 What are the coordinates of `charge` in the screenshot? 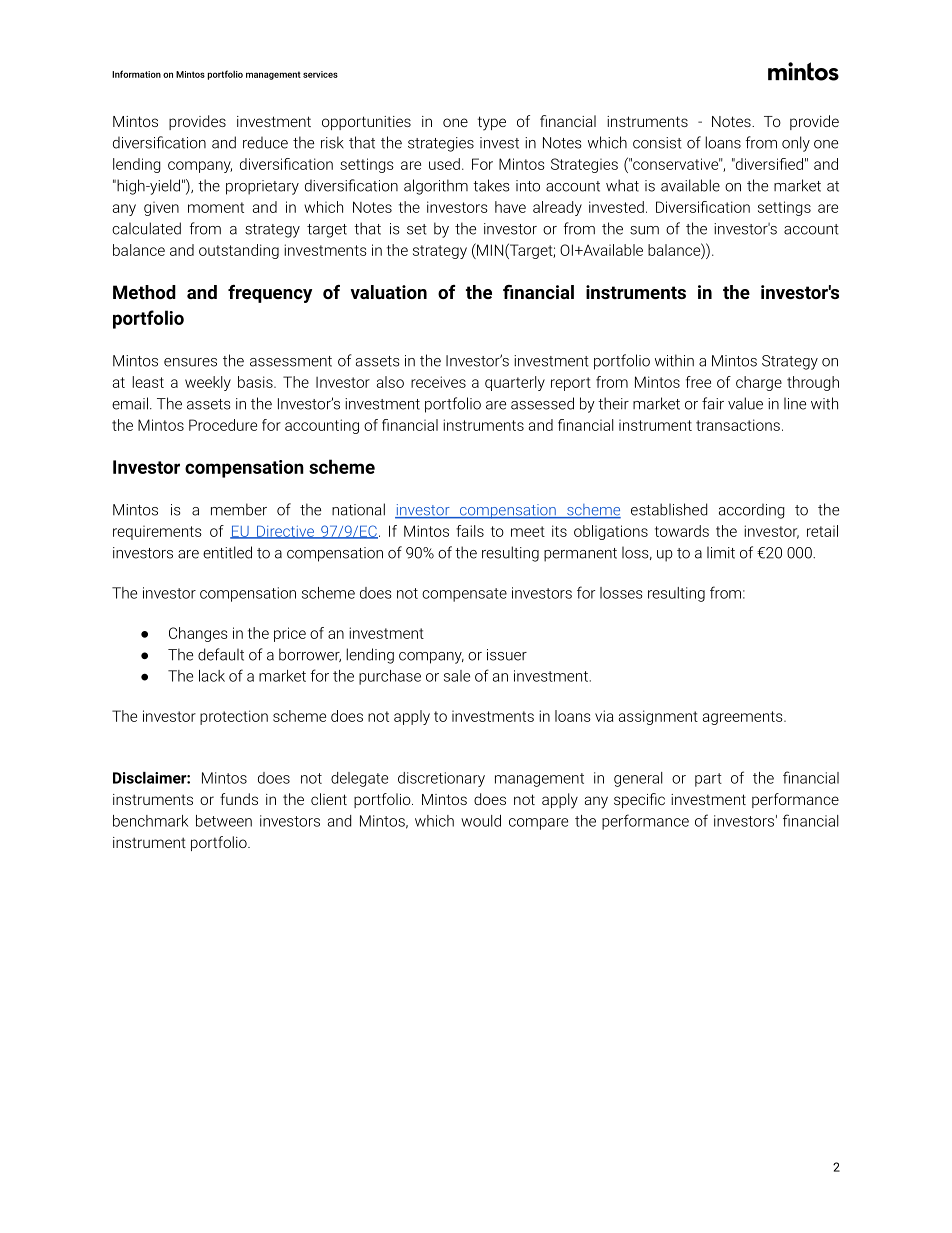 It's located at (759, 383).
